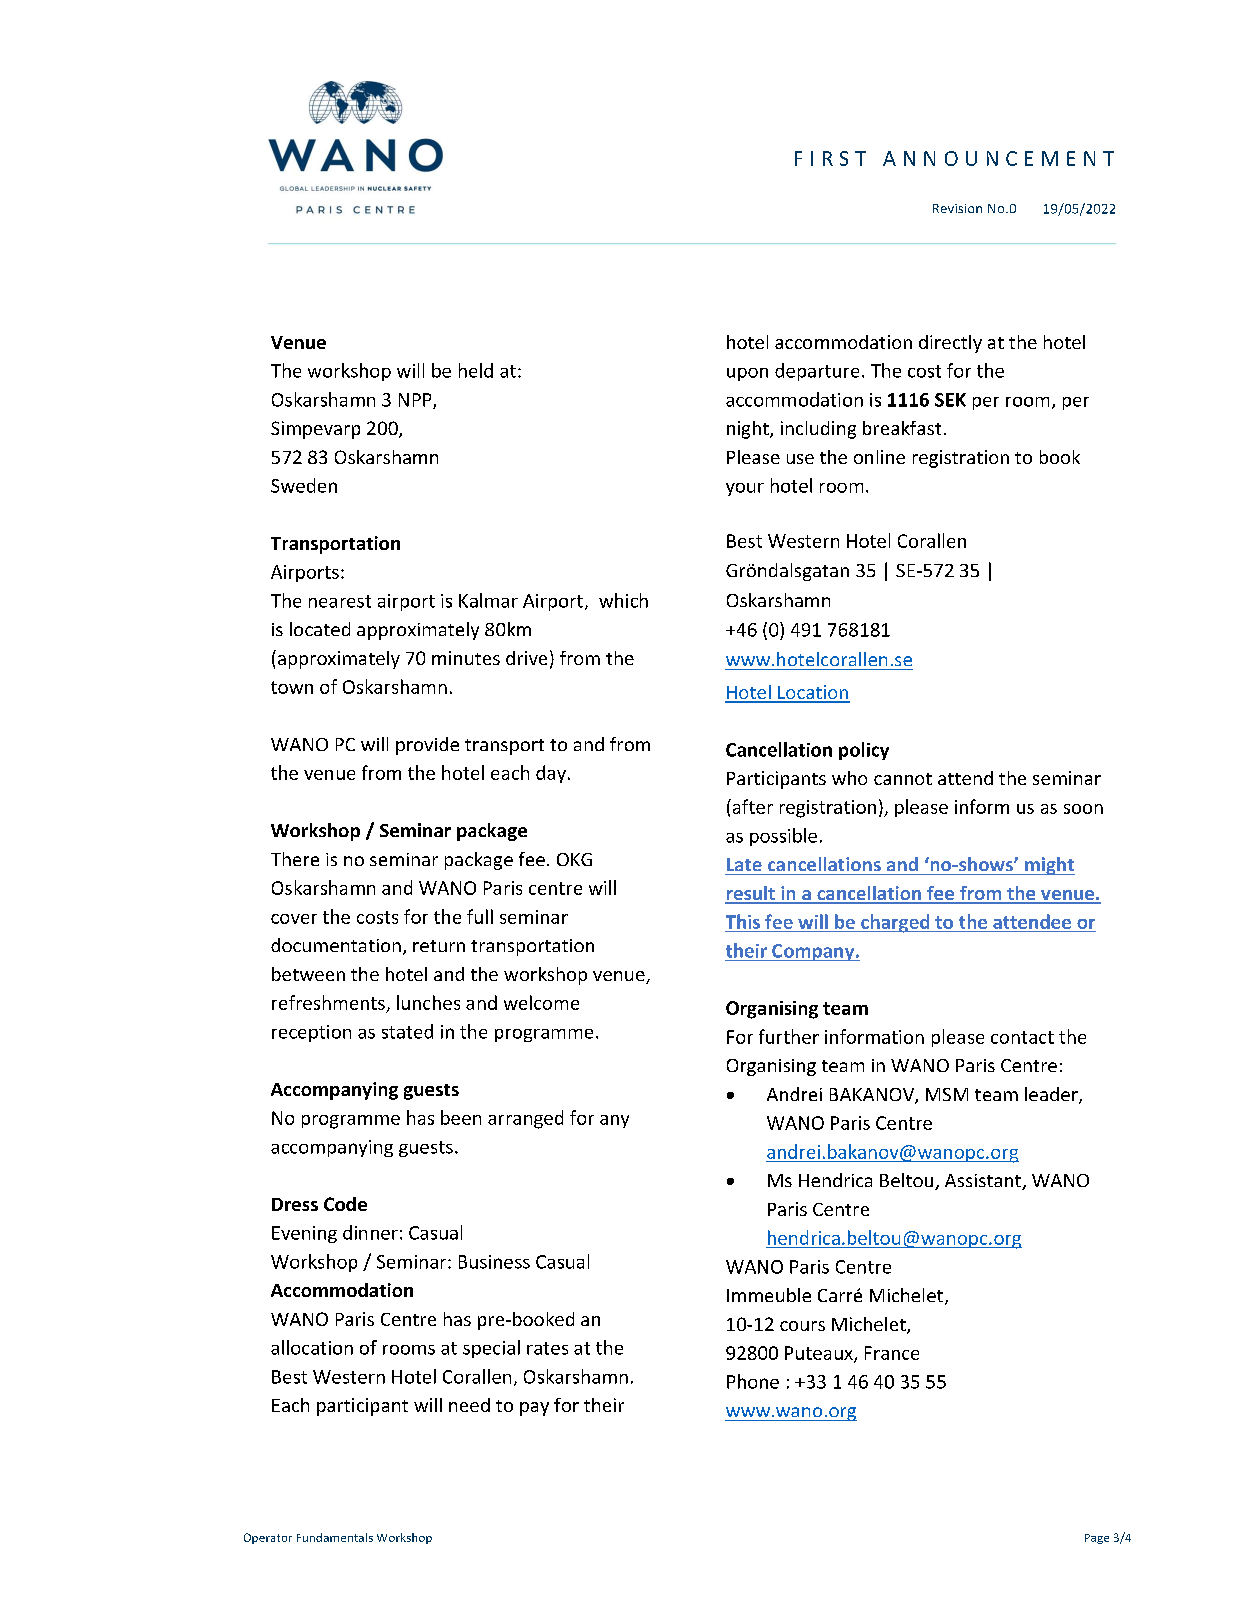  I want to click on Fundamentals, so click(335, 1537).
